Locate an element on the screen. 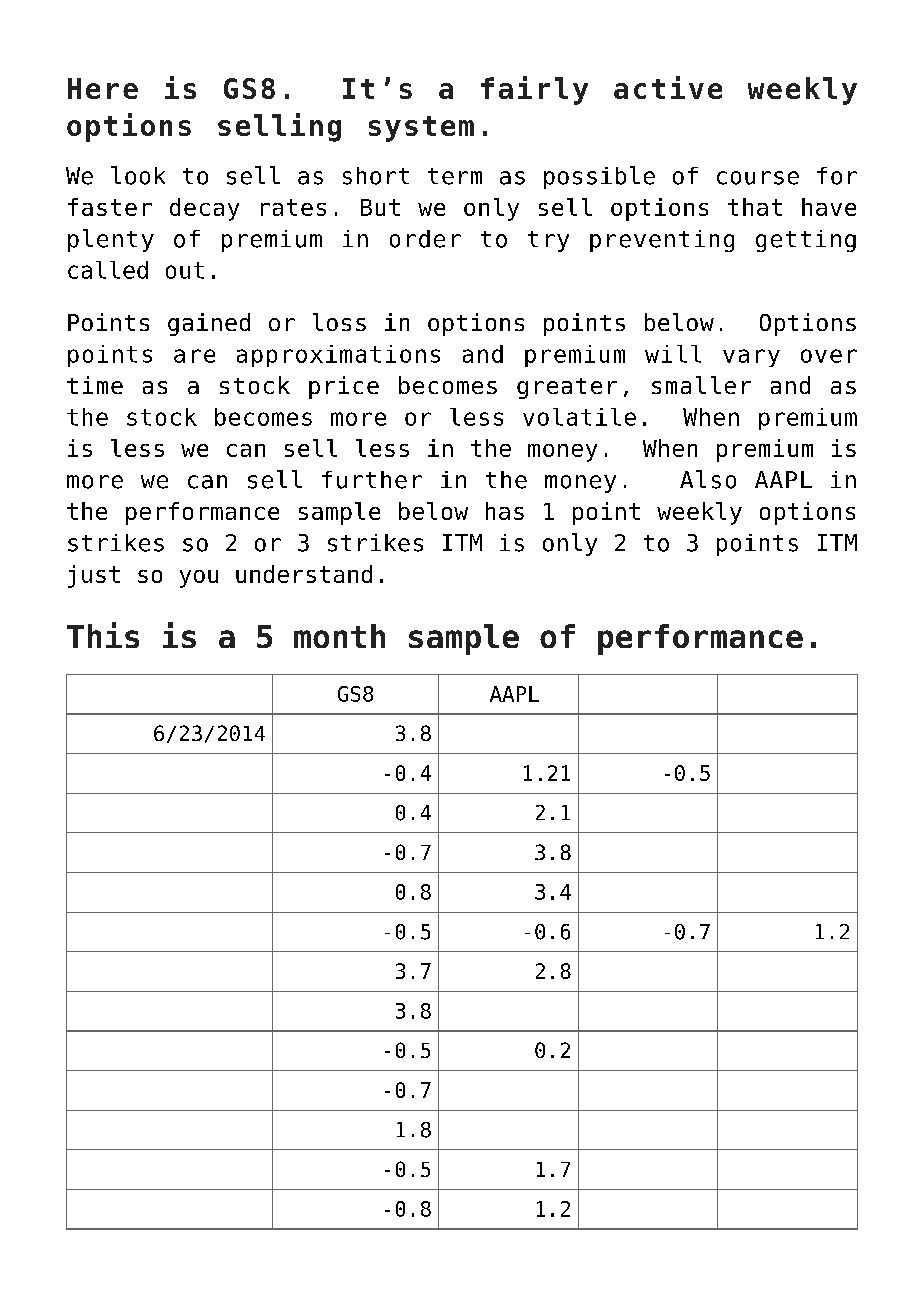 This screenshot has height=1308, width=924. approximations is located at coordinates (338, 356).
